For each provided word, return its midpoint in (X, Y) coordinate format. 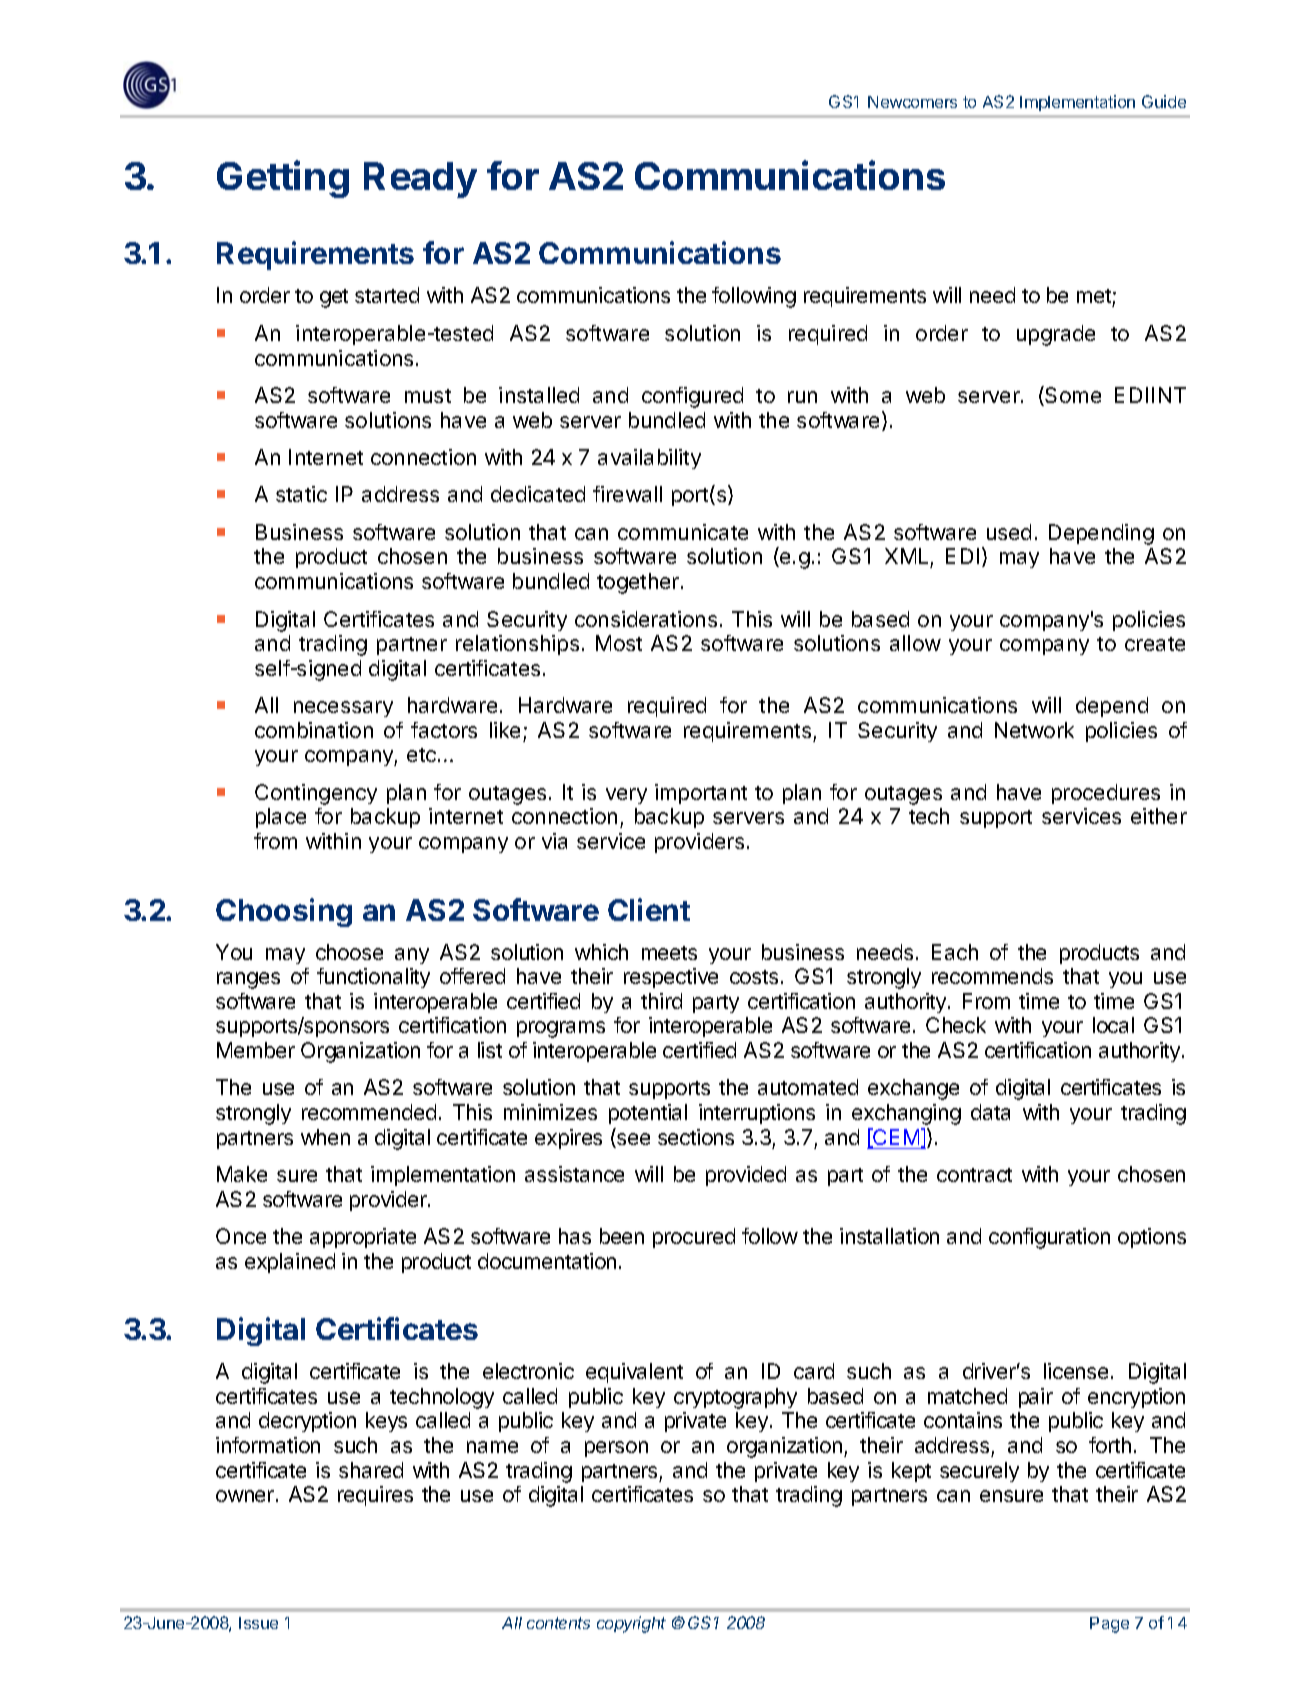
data (990, 1112)
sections (696, 1137)
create (1155, 644)
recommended (369, 1112)
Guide (1164, 101)
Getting (283, 179)
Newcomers (912, 102)
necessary (343, 709)
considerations (646, 619)
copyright (631, 1624)
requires (375, 1496)
